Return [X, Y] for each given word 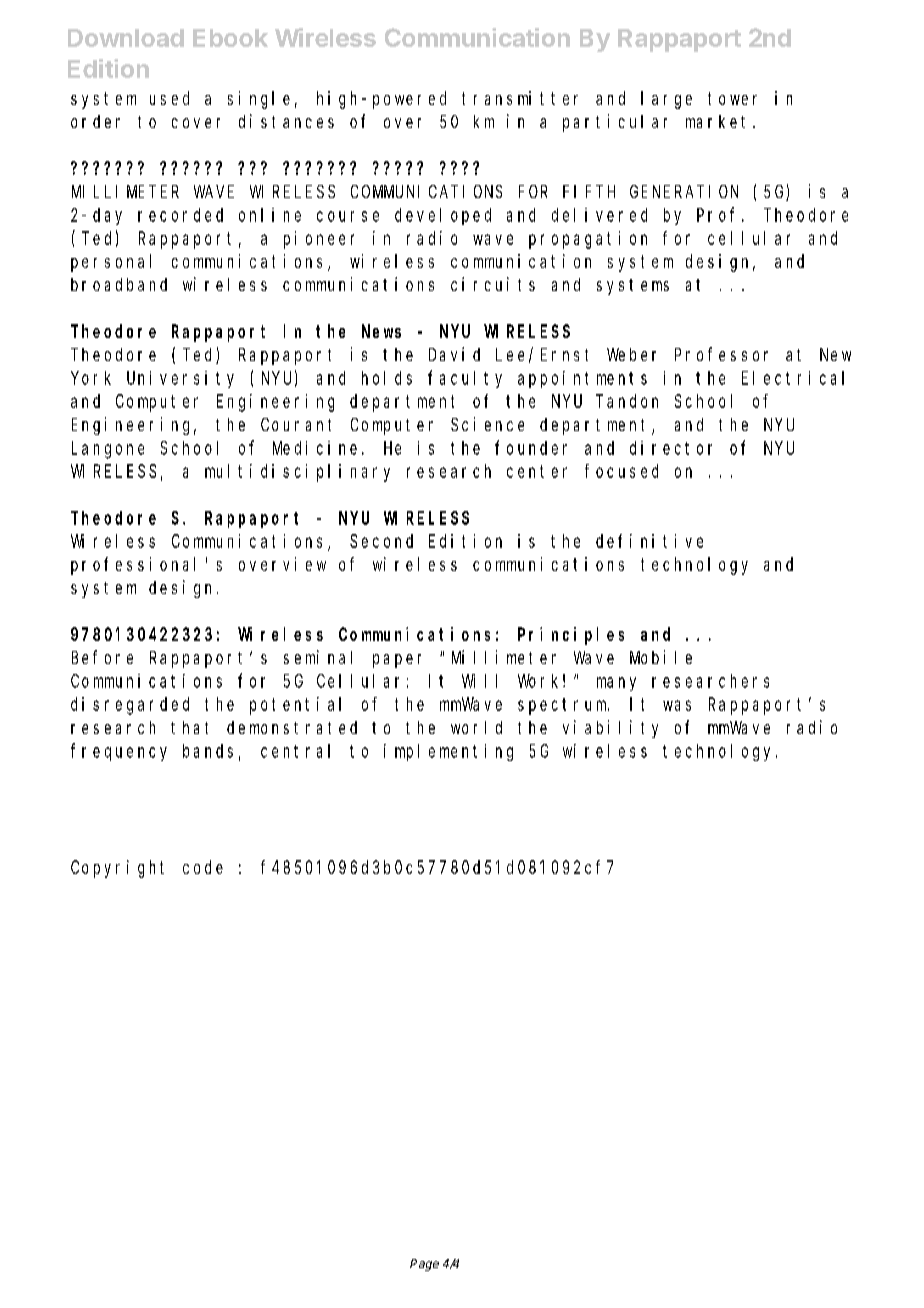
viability [610, 729]
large [666, 100]
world [476, 727]
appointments [582, 379]
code [203, 867]
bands [208, 751]
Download [126, 38]
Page [424, 1265]
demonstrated [292, 727]
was [677, 705]
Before [102, 657]
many [616, 684]
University [180, 379]
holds [387, 378]
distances [286, 121]
